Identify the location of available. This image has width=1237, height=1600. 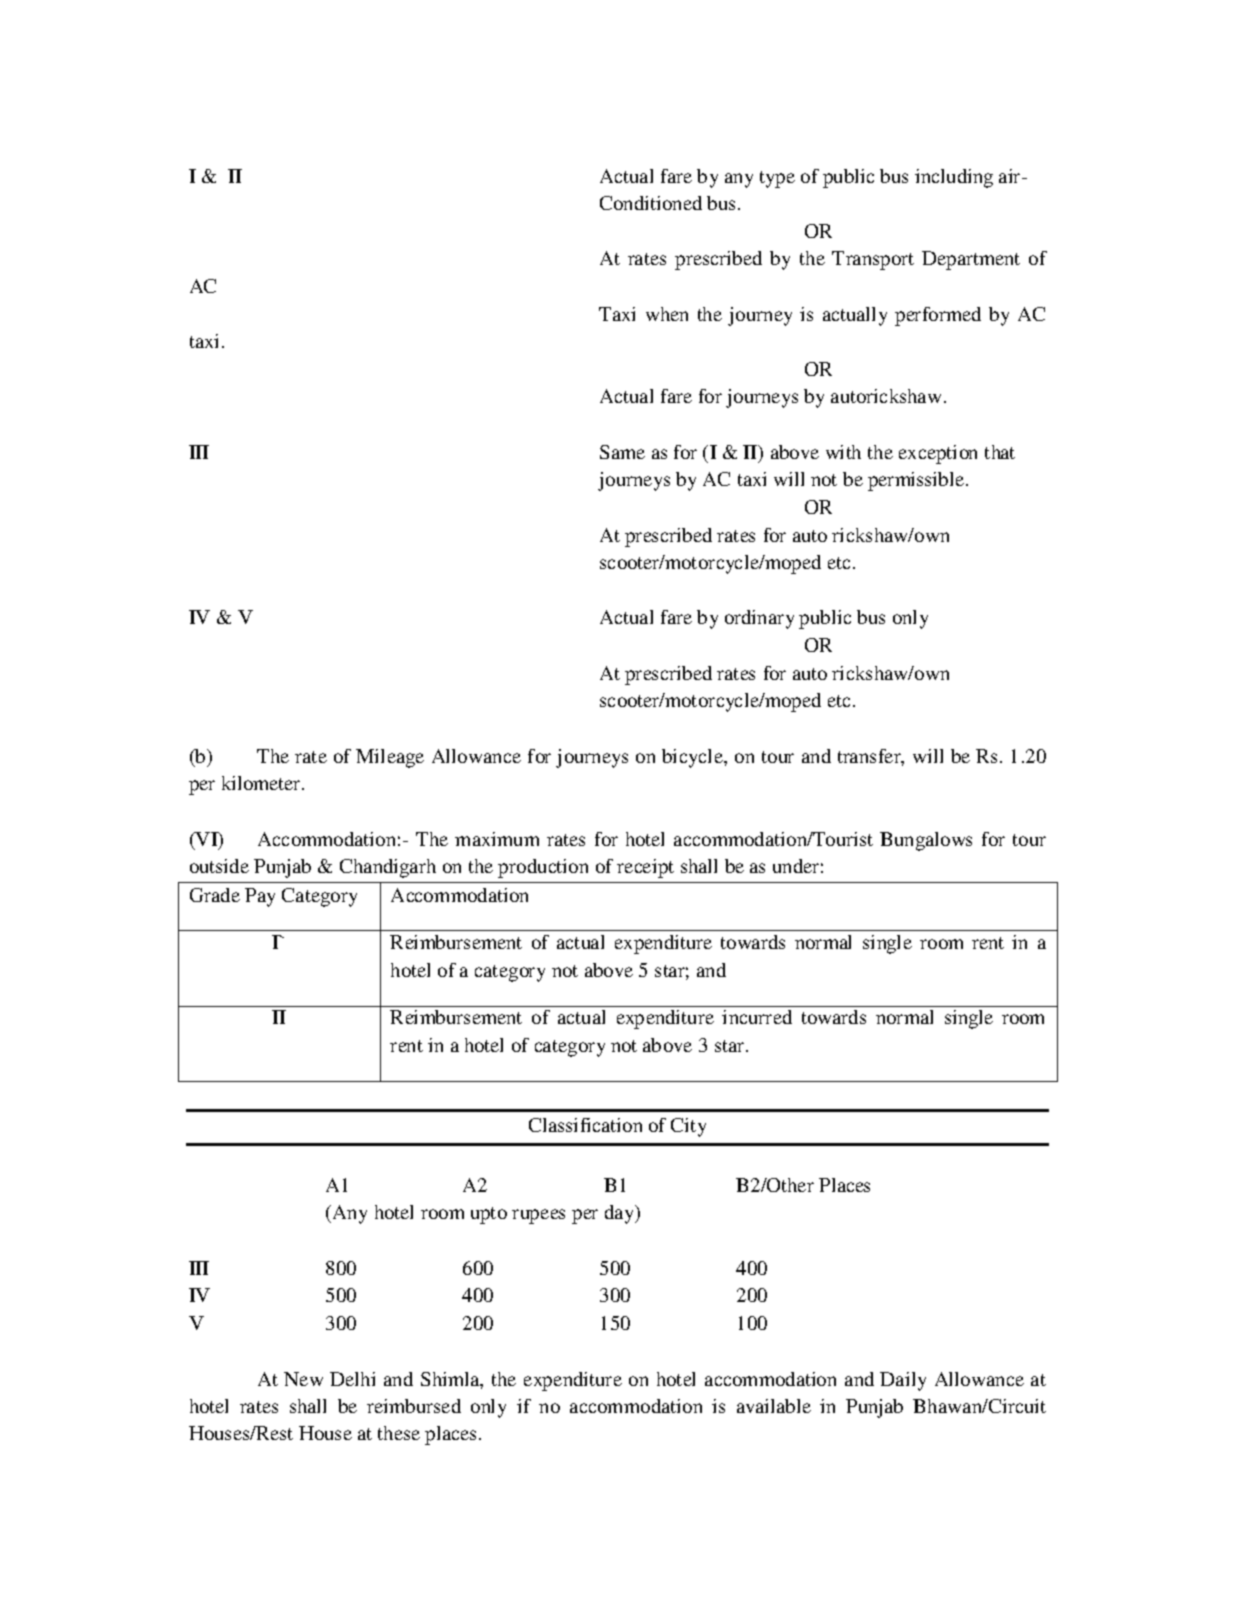
(774, 1406).
